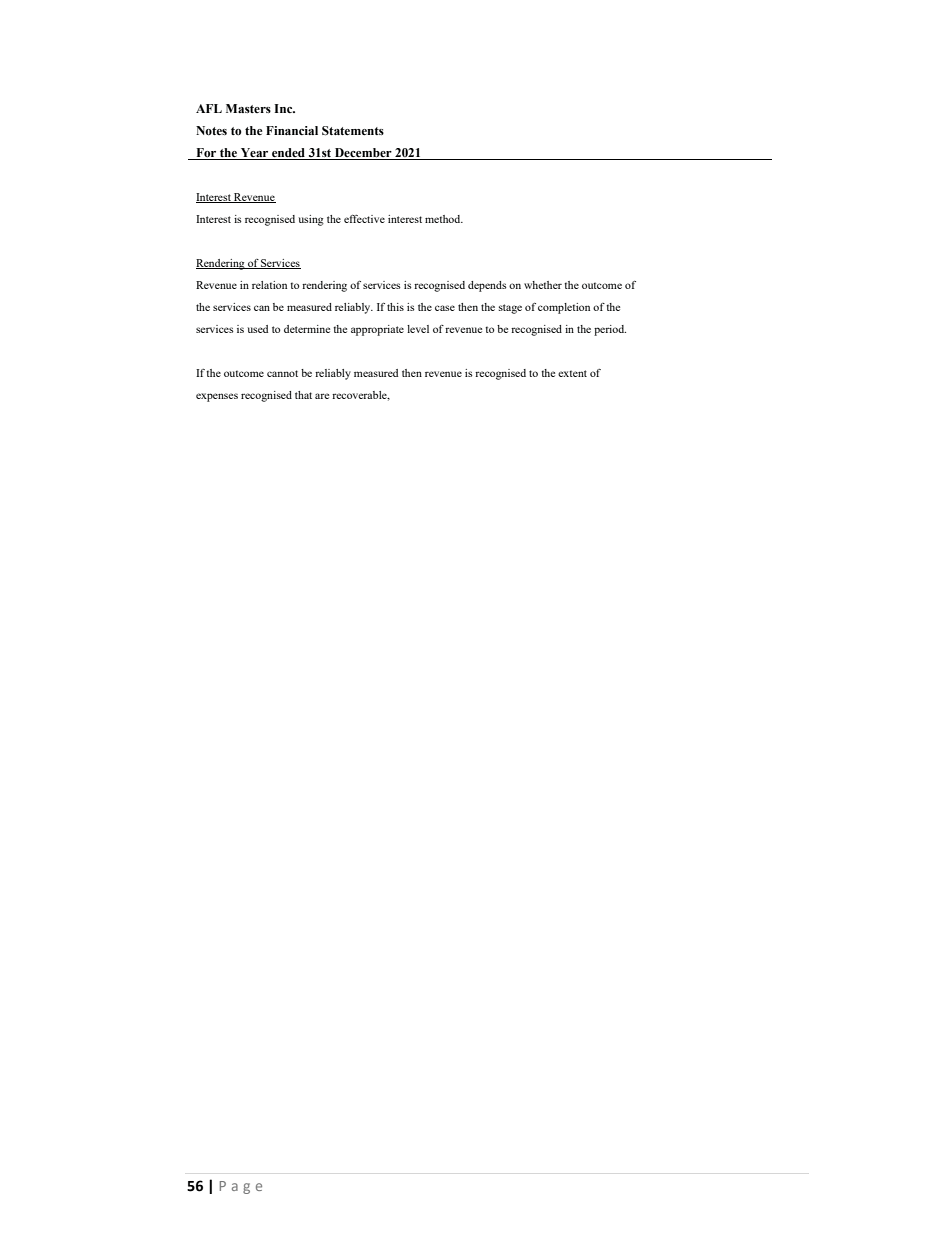 This page has width=952, height=1233. Describe the element at coordinates (418, 329) in the page. I see `level` at that location.
